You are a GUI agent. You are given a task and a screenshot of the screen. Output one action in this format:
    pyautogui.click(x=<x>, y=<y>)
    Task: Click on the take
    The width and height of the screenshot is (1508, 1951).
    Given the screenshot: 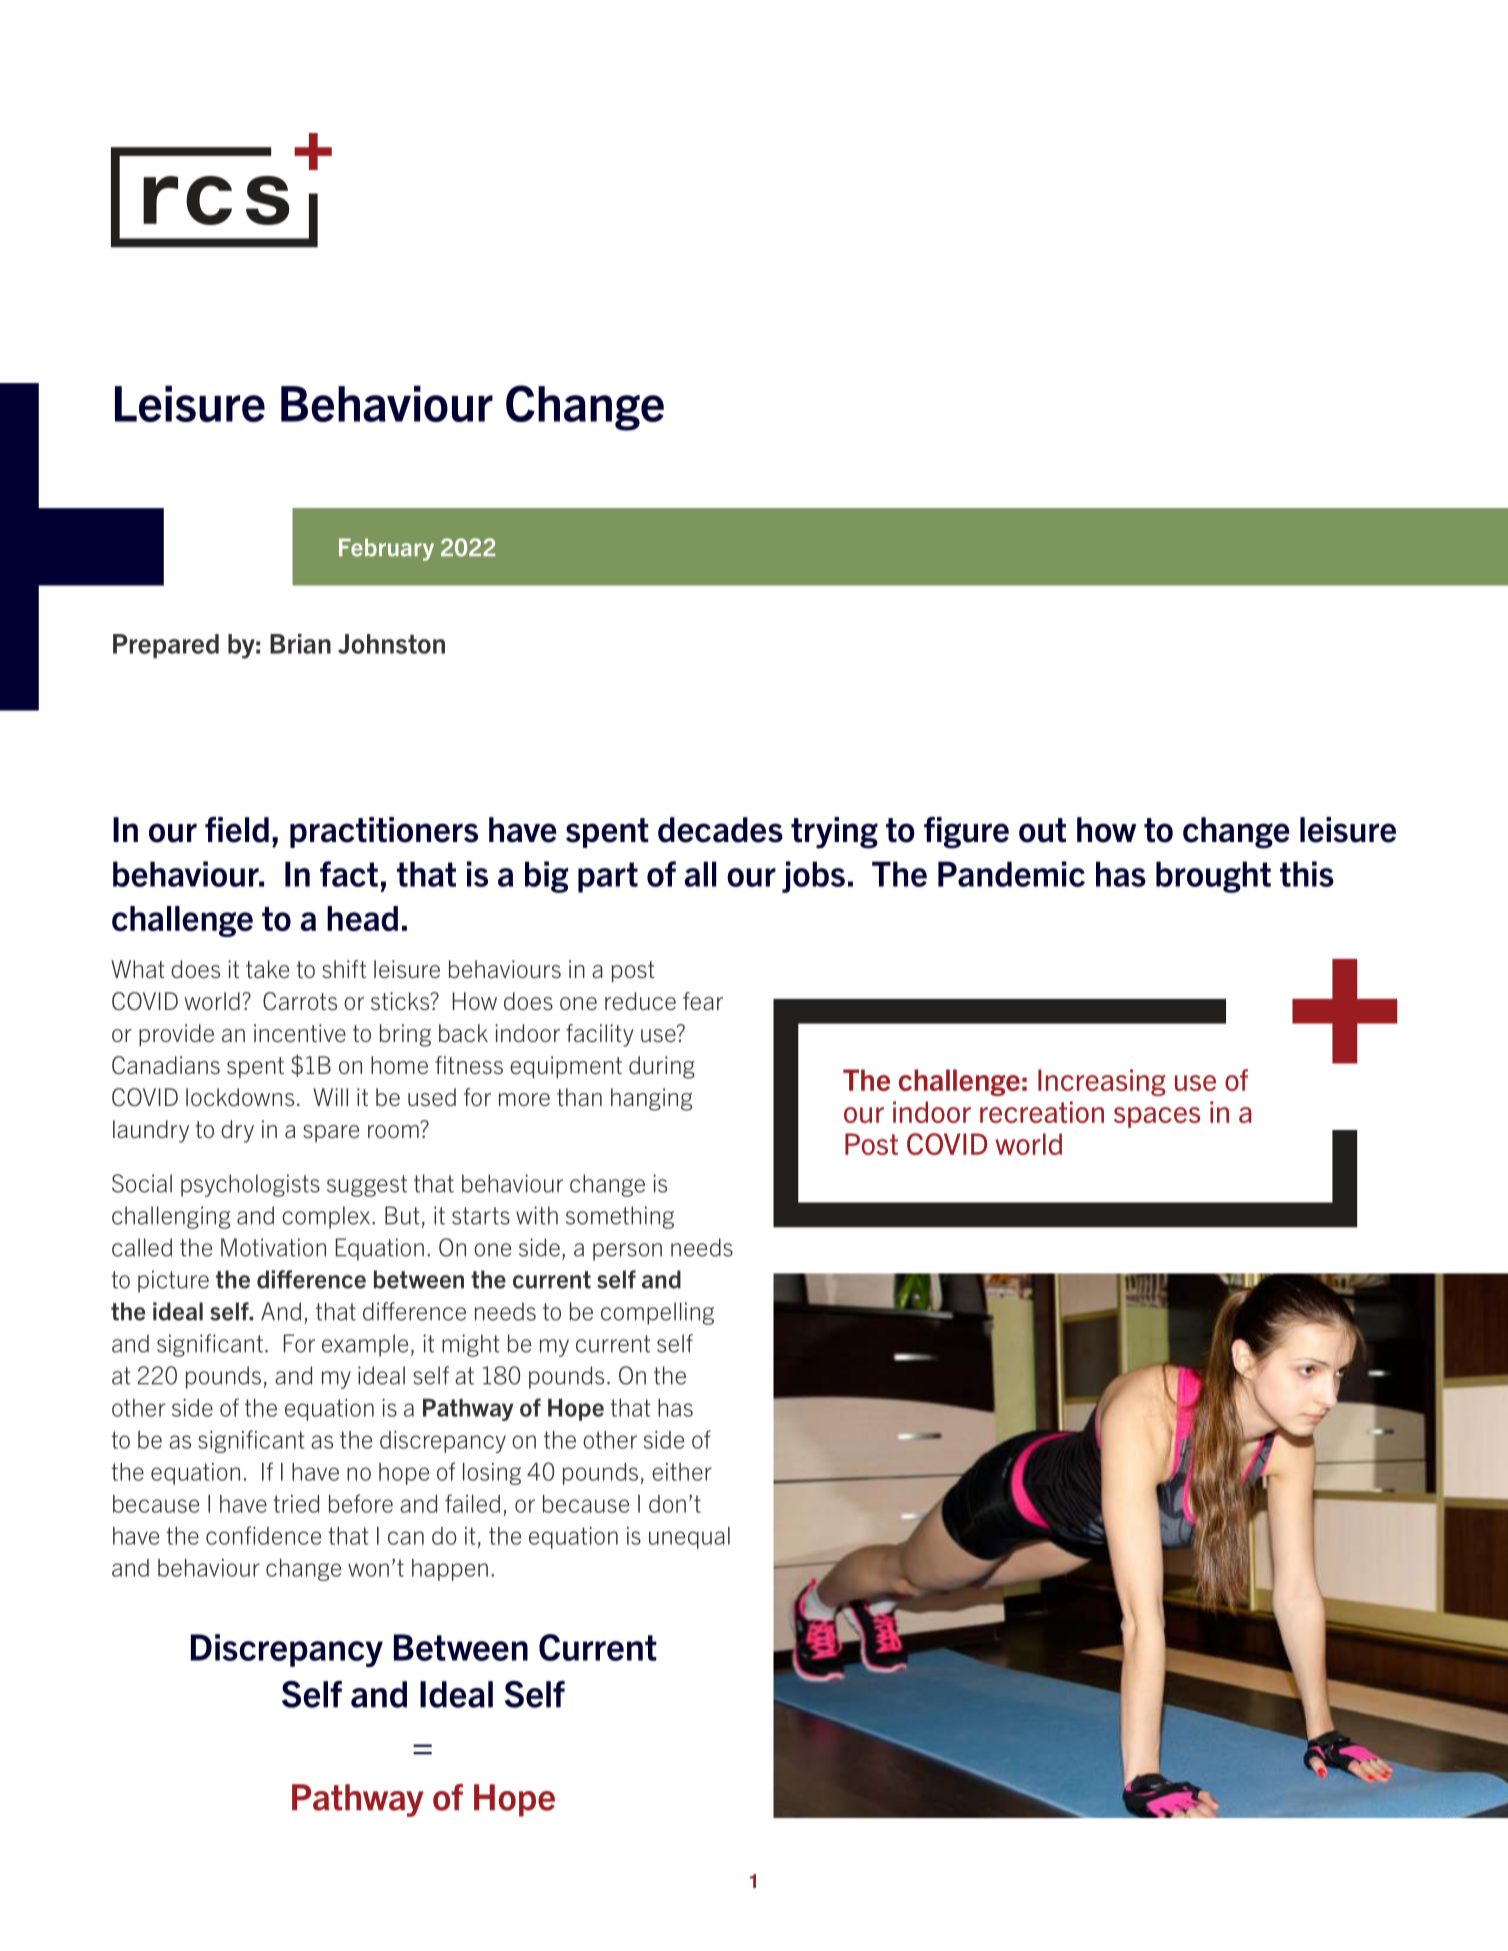 What is the action you would take?
    pyautogui.click(x=267, y=969)
